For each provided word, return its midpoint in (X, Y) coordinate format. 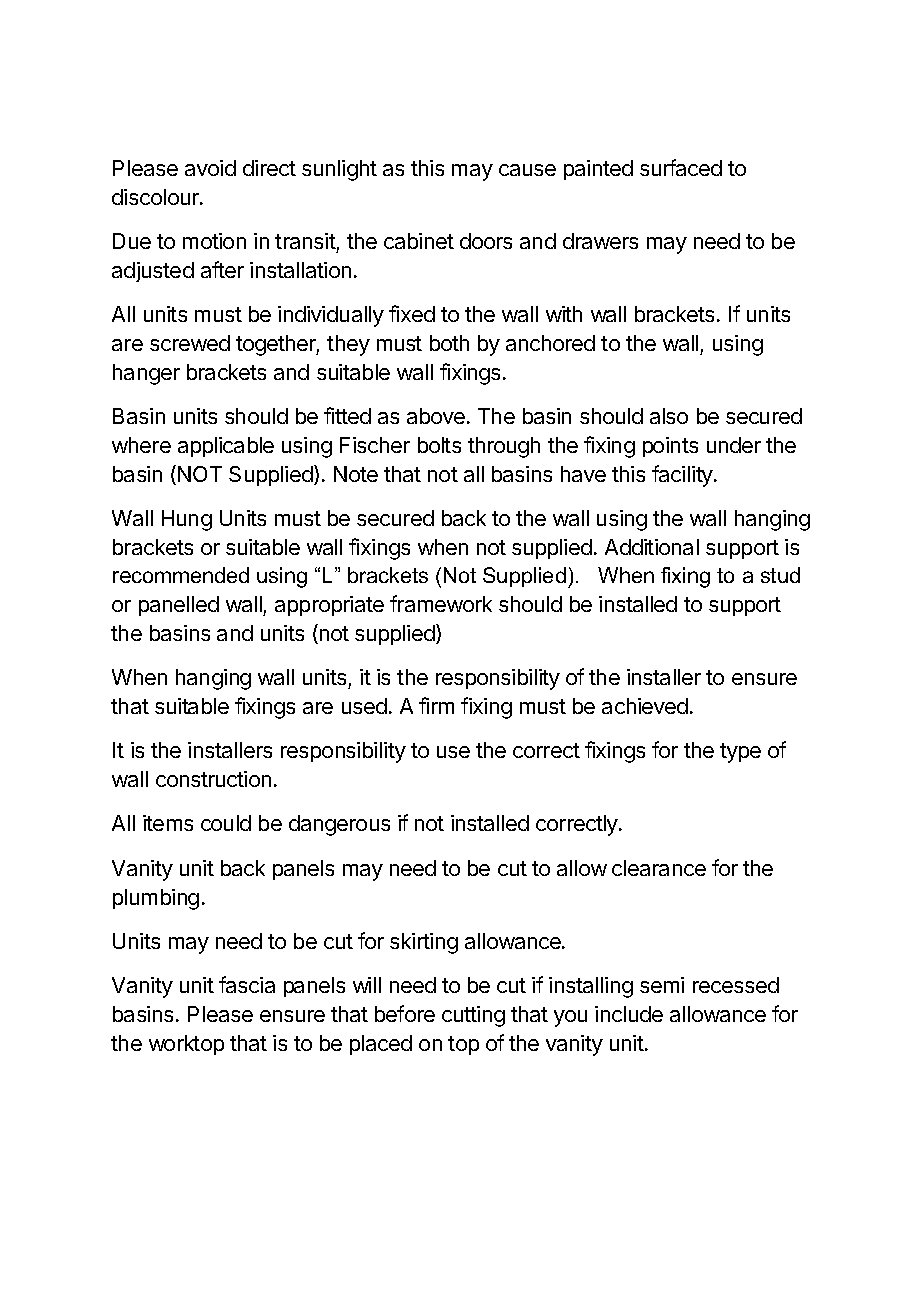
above (436, 416)
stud (780, 575)
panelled (179, 606)
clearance (659, 868)
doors (486, 241)
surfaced (681, 167)
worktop (186, 1045)
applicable (226, 447)
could (226, 823)
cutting (473, 1016)
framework (441, 603)
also (669, 416)
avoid (210, 168)
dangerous (339, 825)
